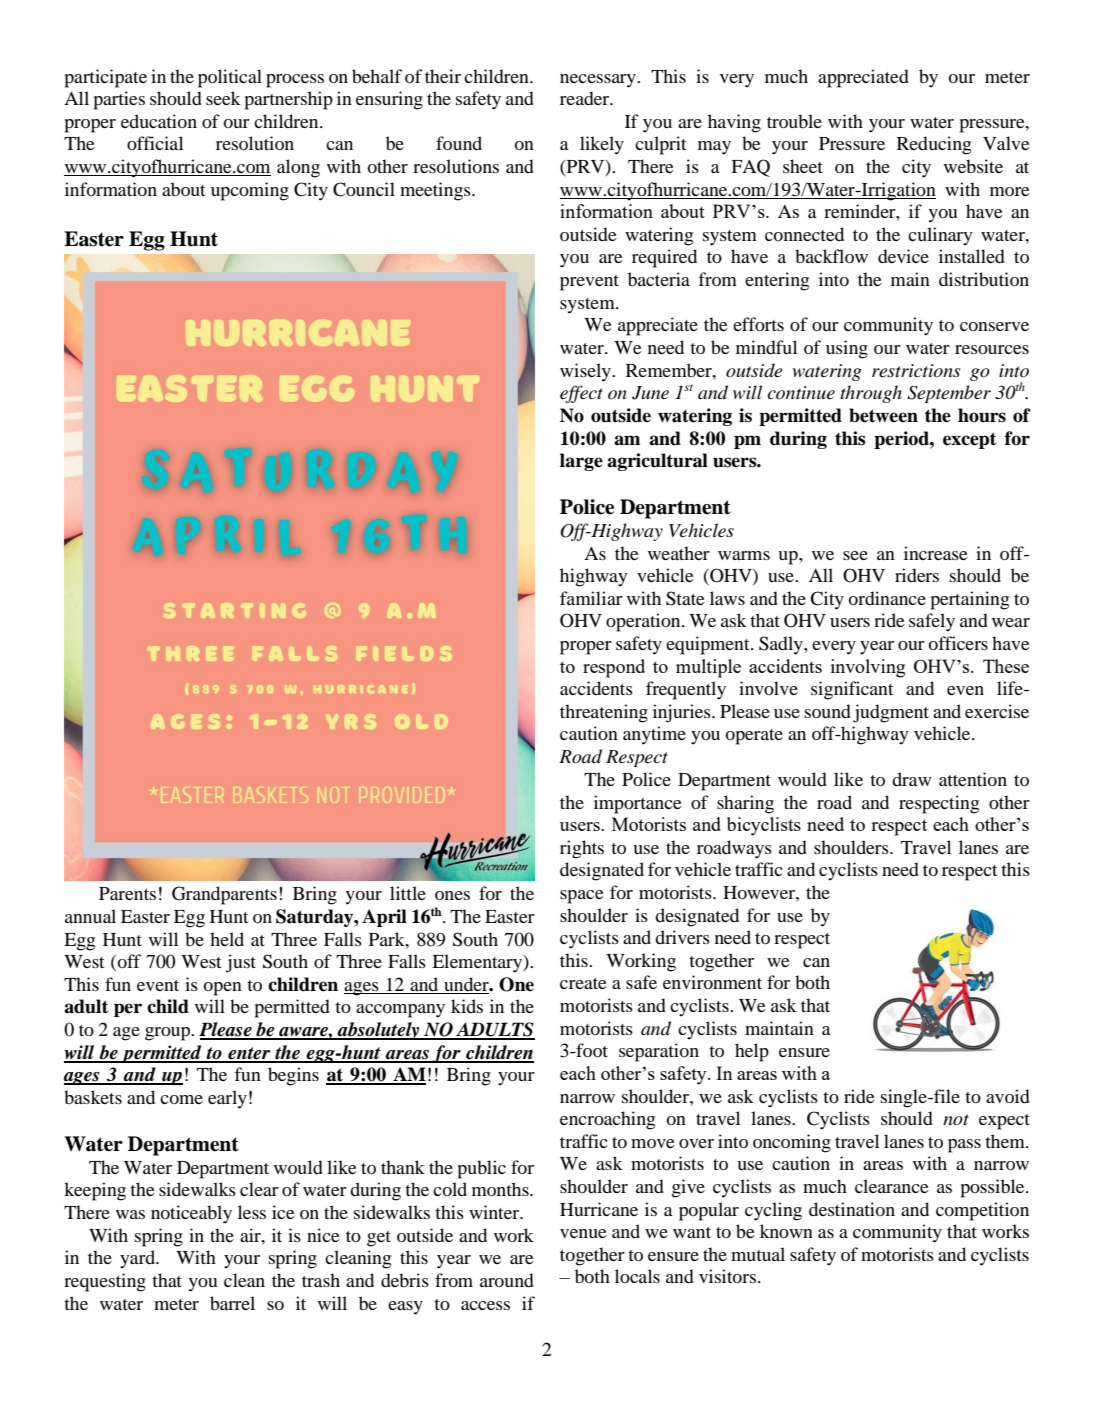  Describe the element at coordinates (223, 98) in the screenshot. I see `seek` at that location.
